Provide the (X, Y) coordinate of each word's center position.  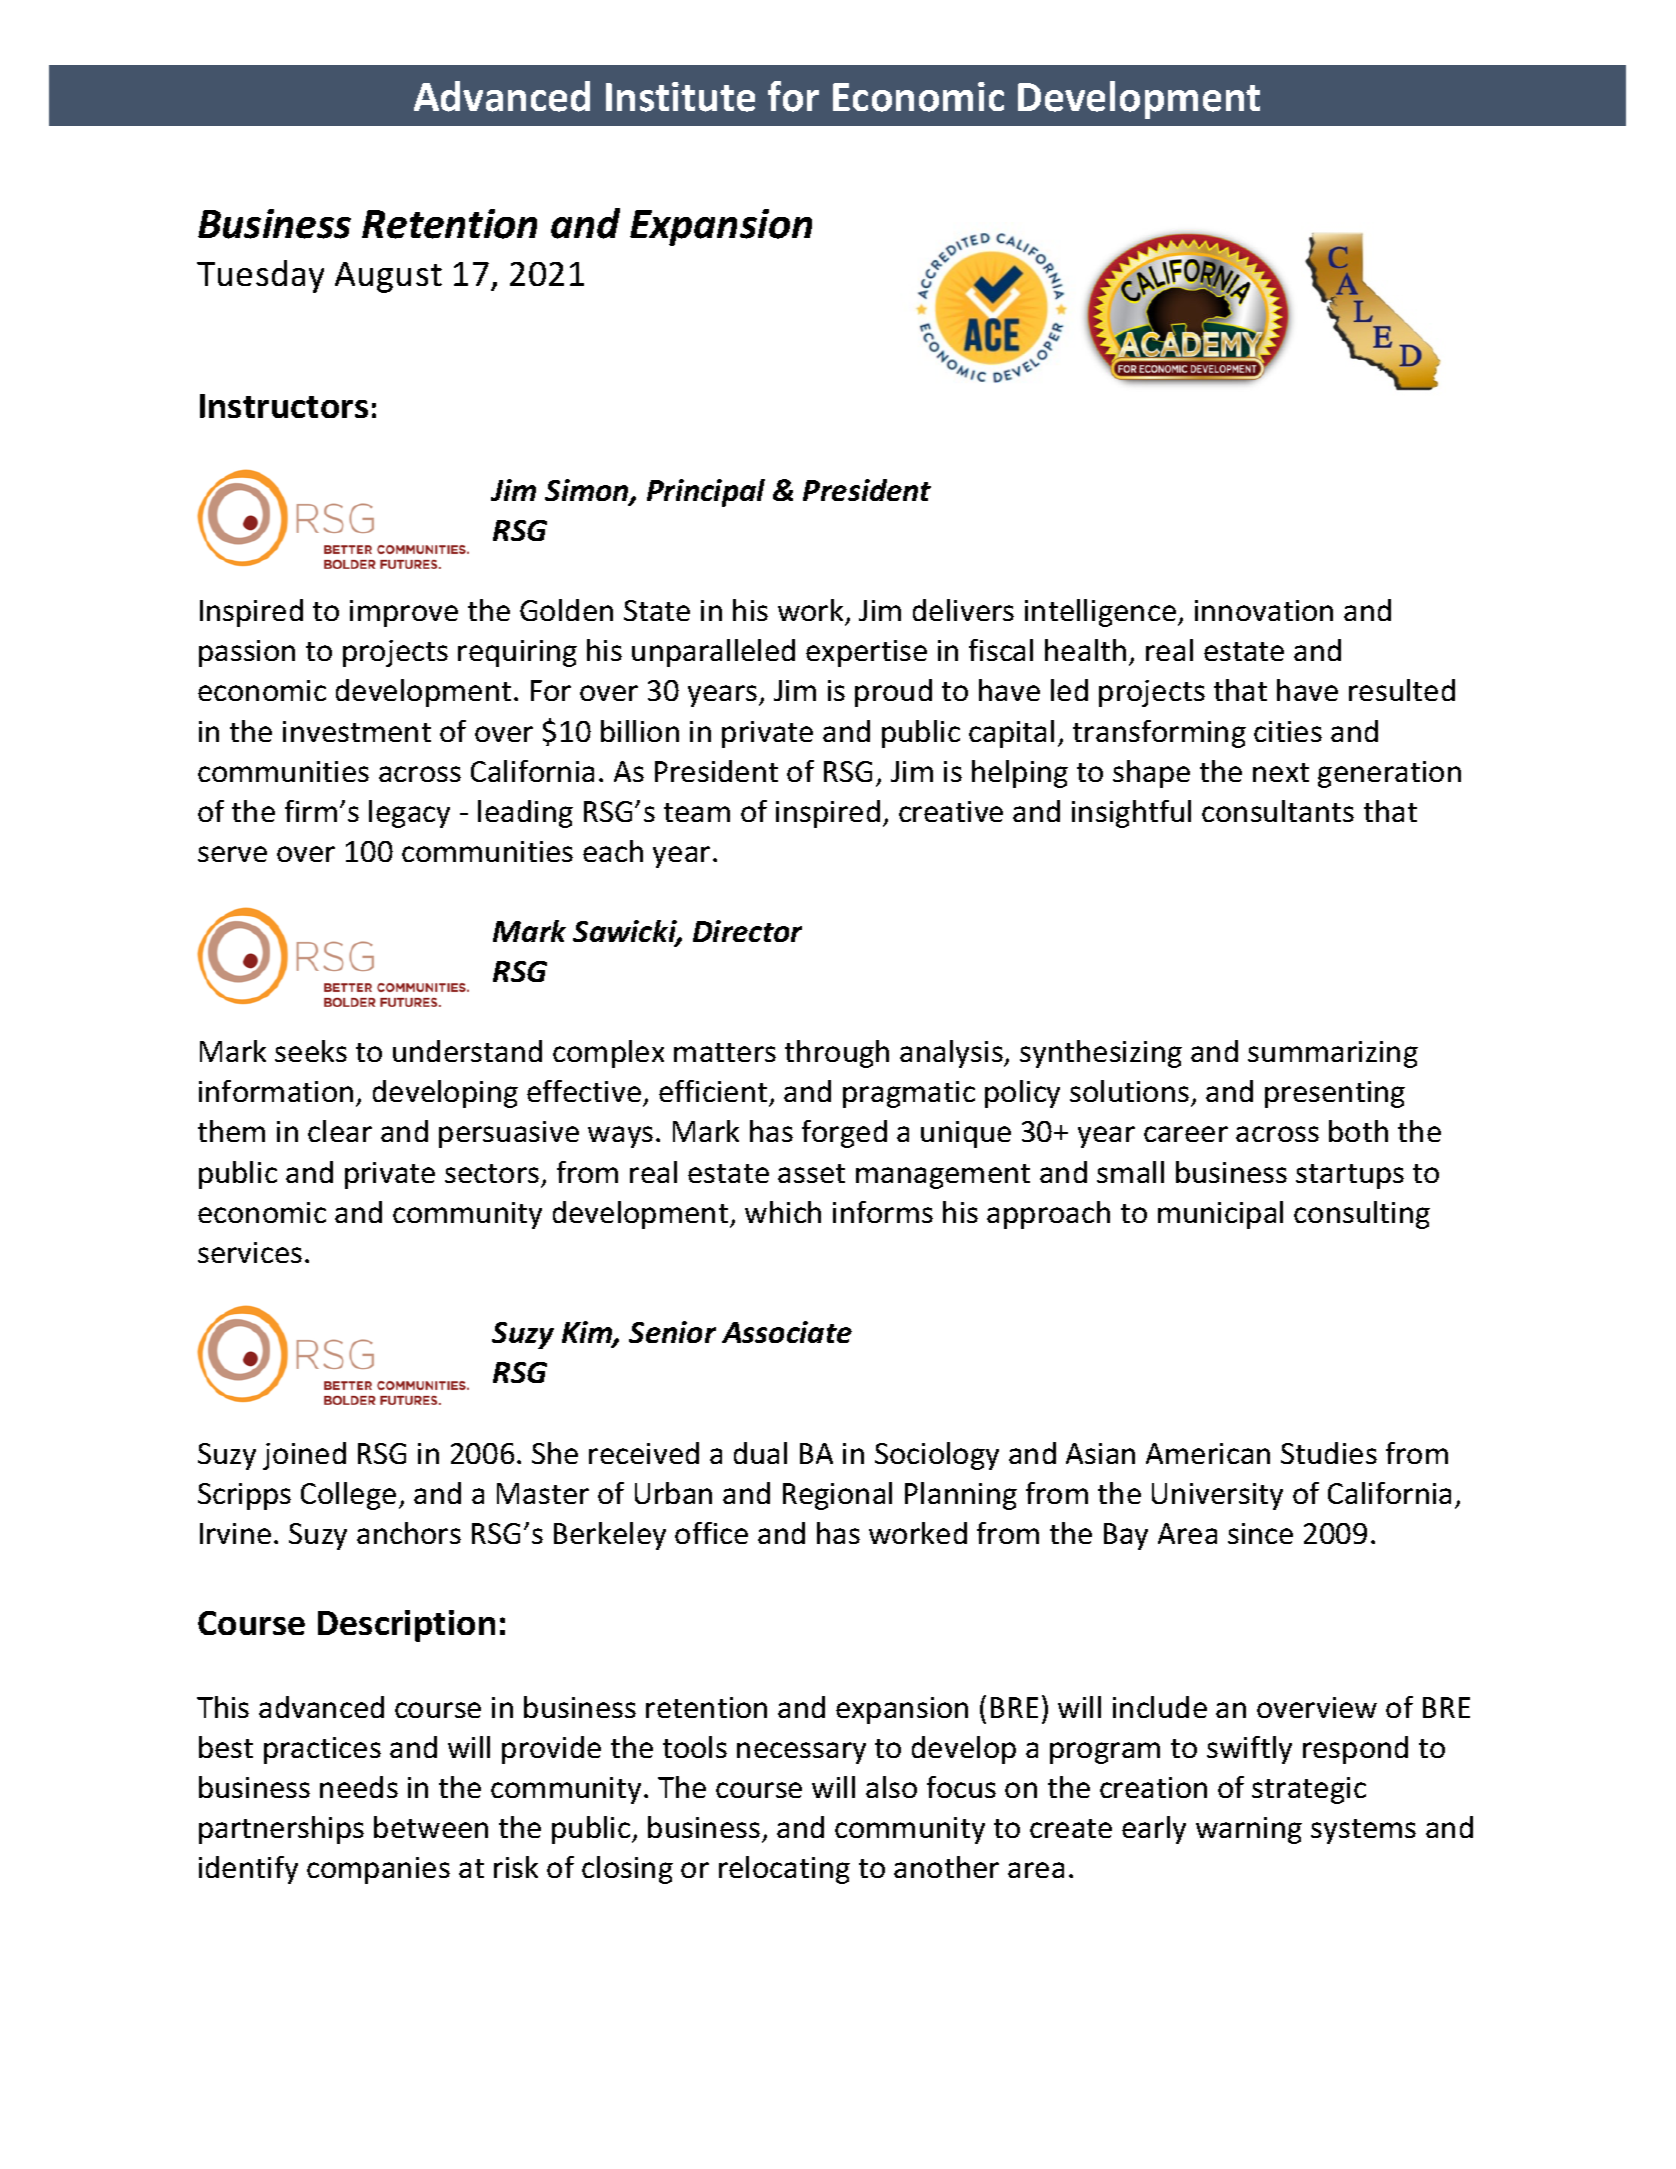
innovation (1264, 610)
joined (304, 1456)
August (388, 277)
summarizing (1333, 1054)
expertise (866, 653)
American (1208, 1453)
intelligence (1100, 613)
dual (760, 1453)
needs (359, 1787)
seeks (311, 1051)
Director (747, 931)
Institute (680, 97)
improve (404, 613)
